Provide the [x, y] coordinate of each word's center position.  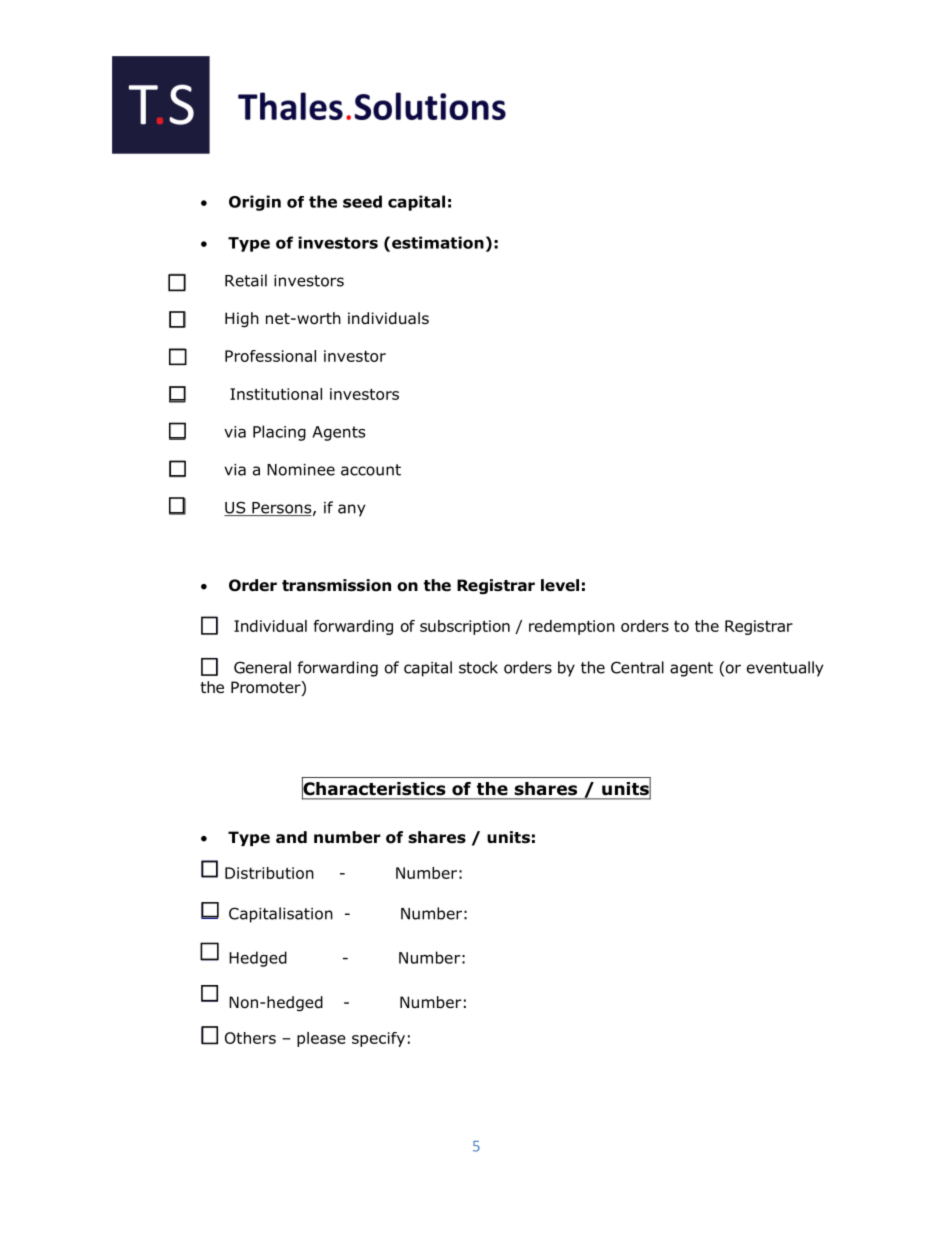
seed [362, 201]
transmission [336, 585]
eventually [785, 669]
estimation [438, 242]
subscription [465, 627]
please [321, 1039]
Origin [255, 203]
